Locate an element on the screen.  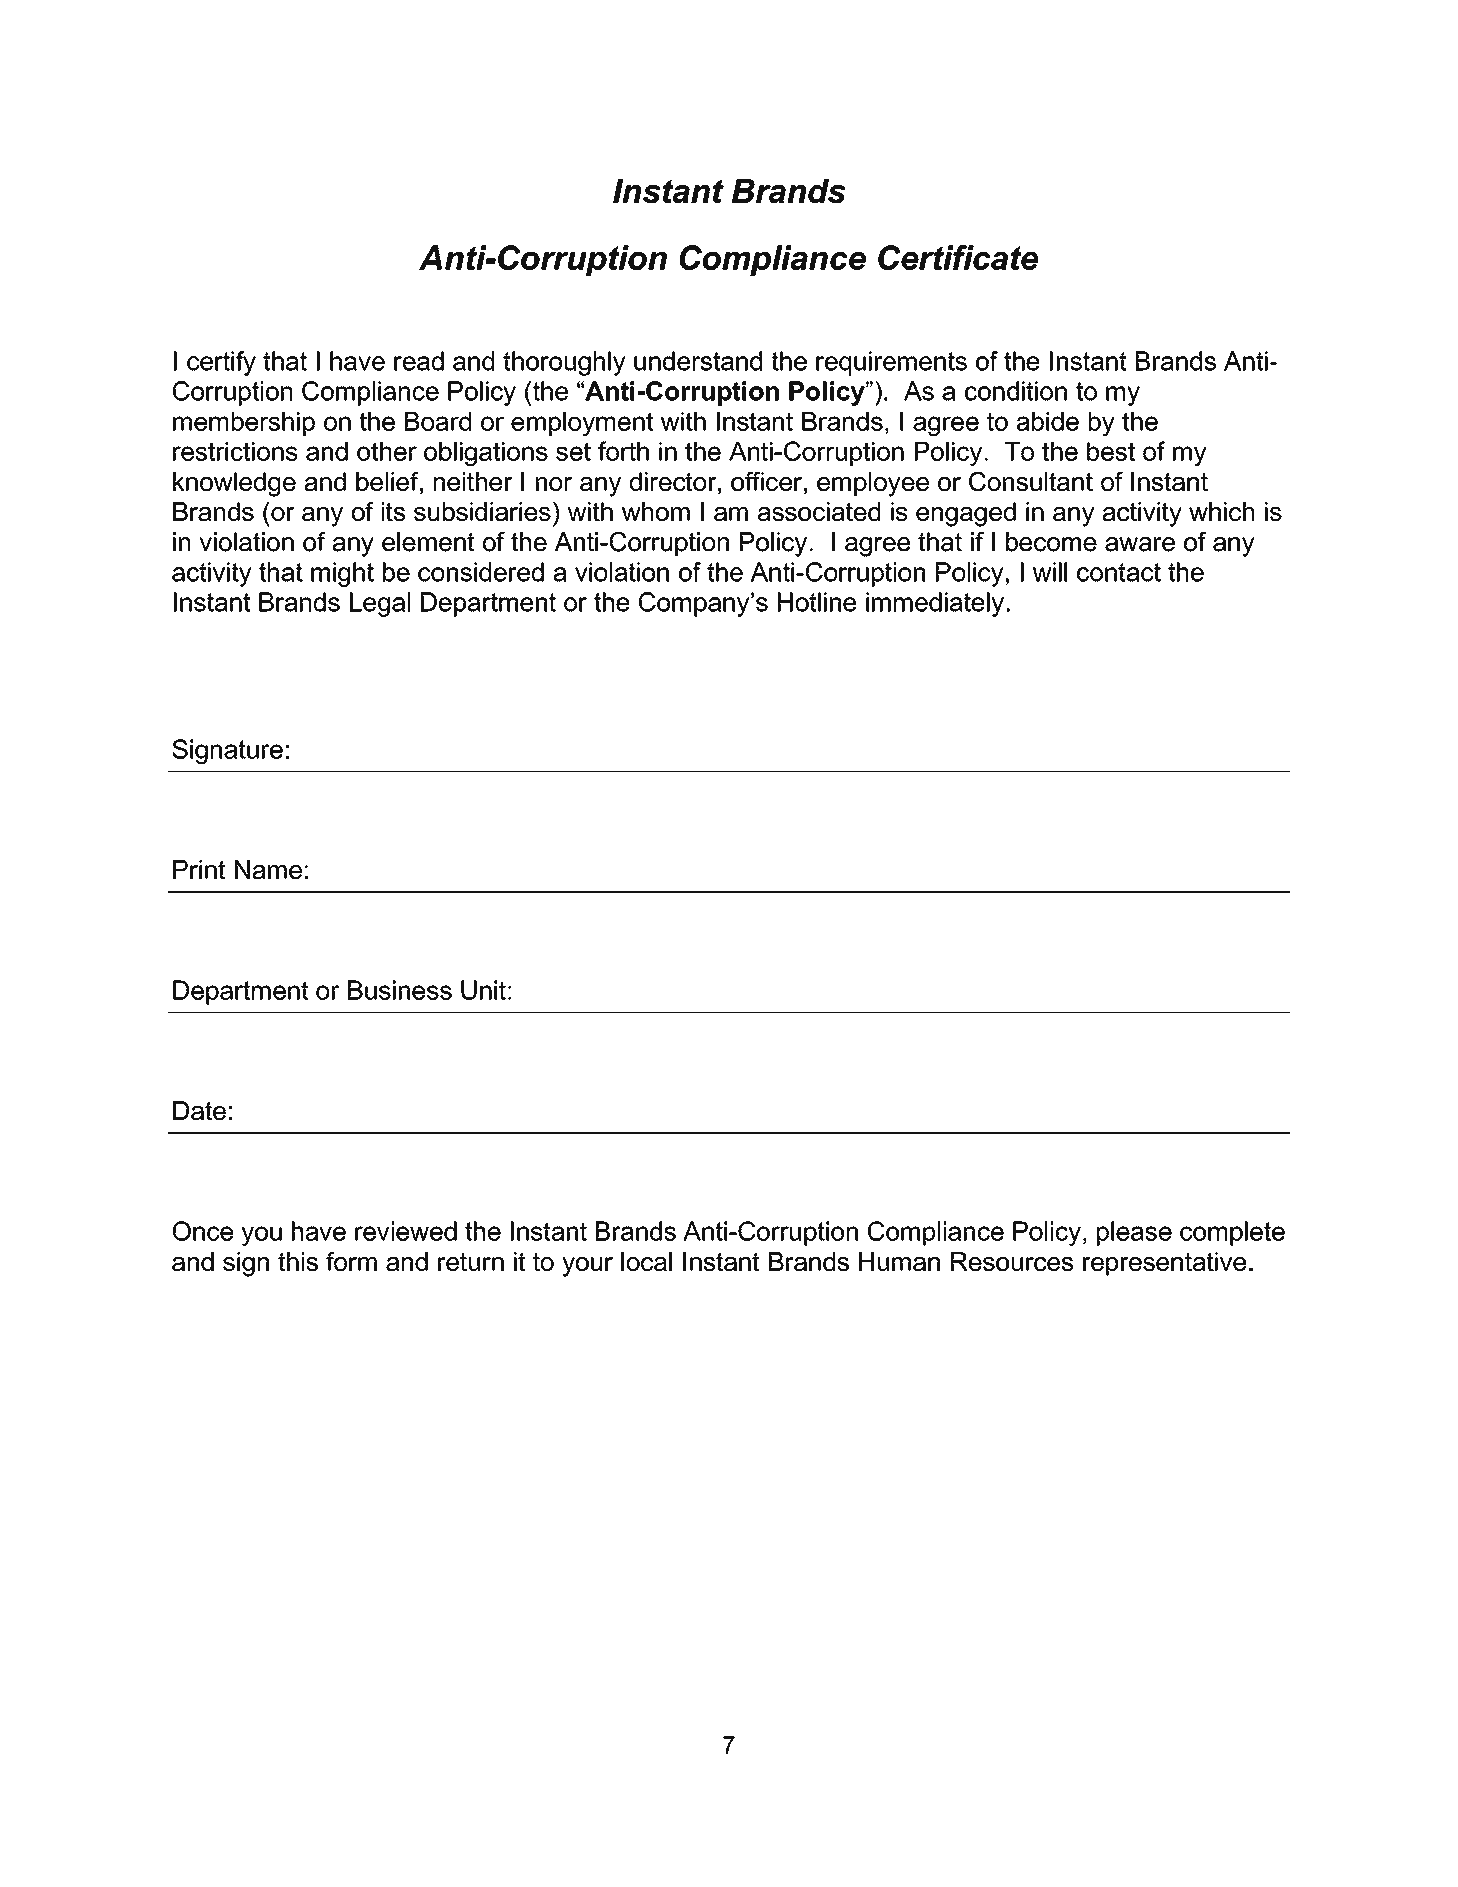
contact is located at coordinates (1119, 572).
